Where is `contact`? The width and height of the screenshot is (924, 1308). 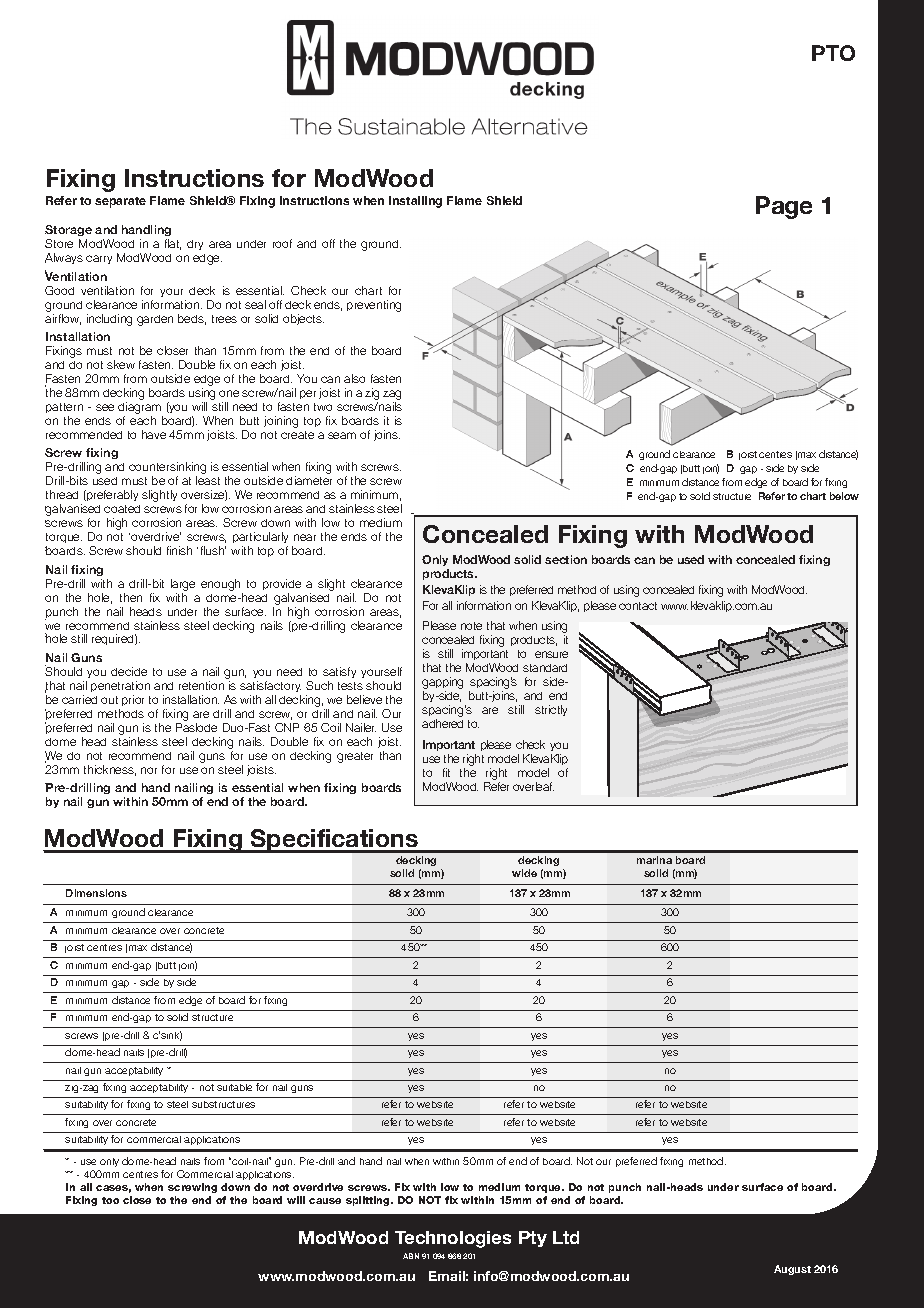 contact is located at coordinates (638, 606).
